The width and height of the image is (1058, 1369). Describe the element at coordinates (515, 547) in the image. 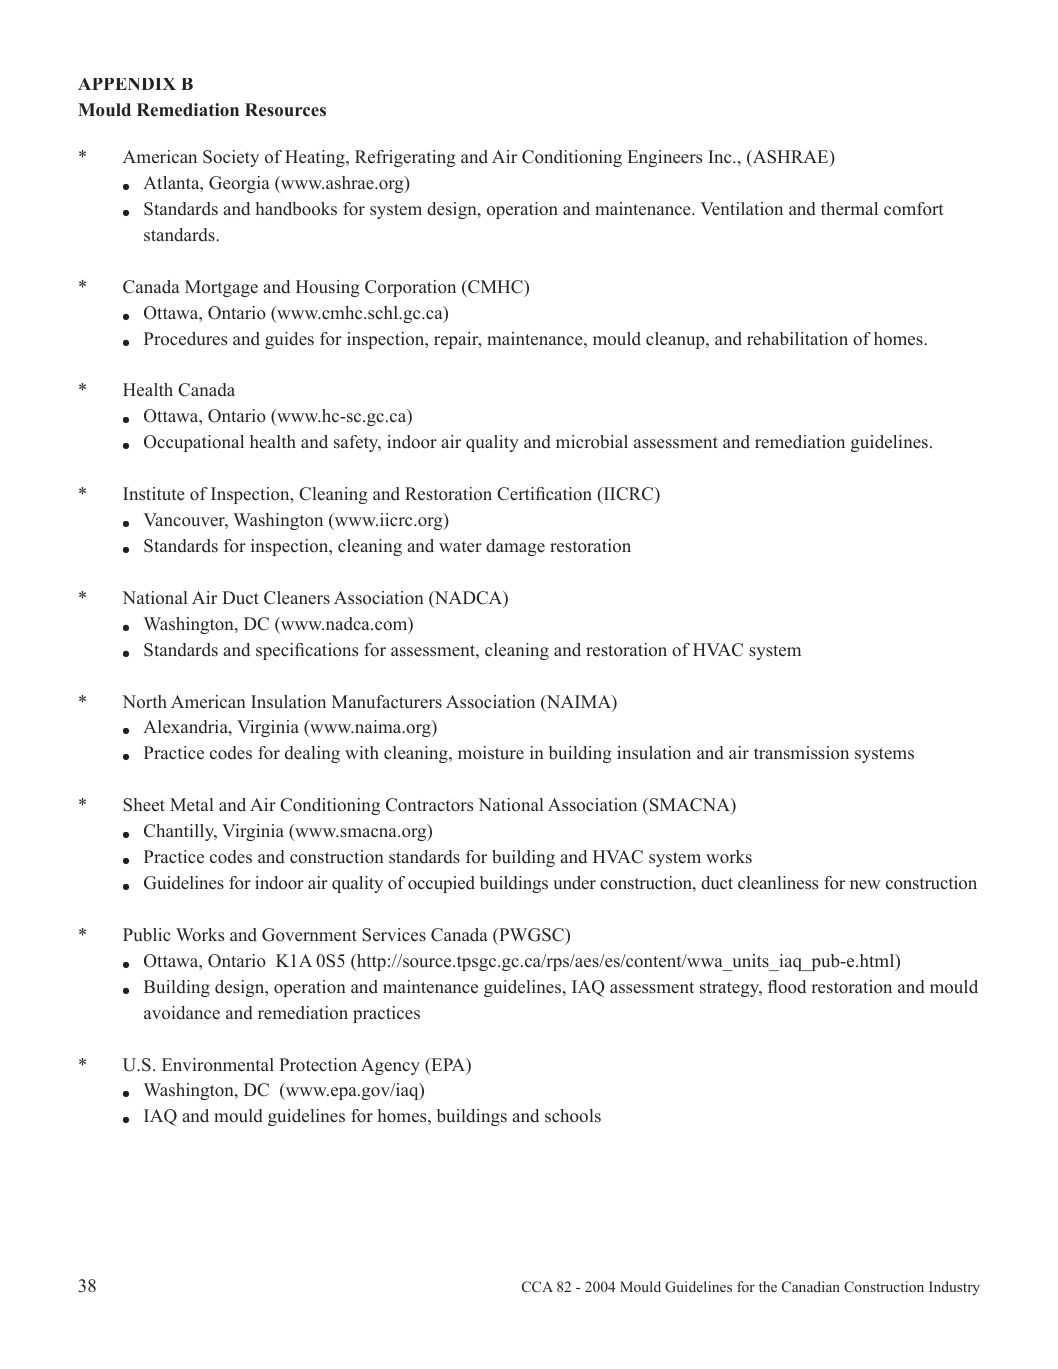

I see `damage` at that location.
